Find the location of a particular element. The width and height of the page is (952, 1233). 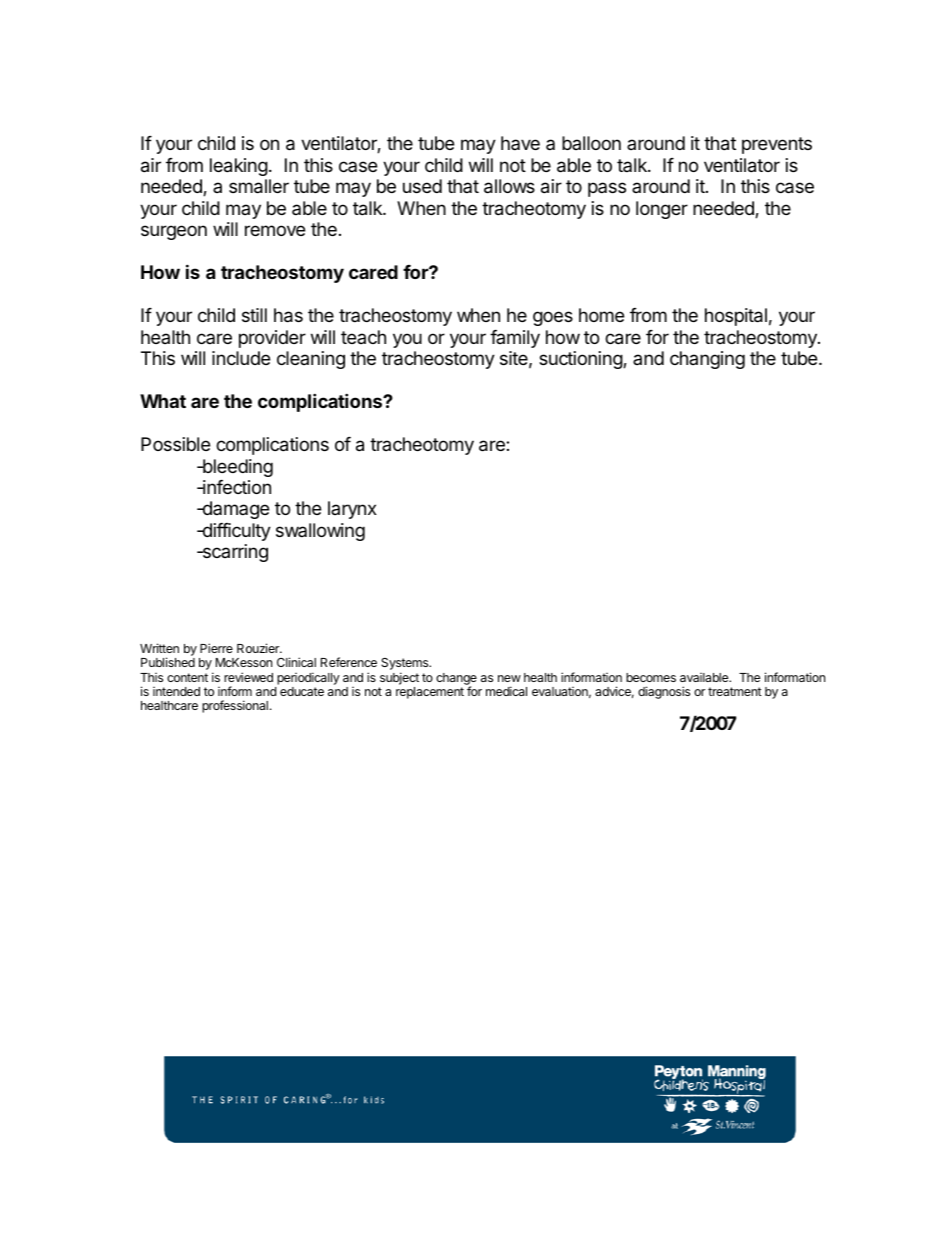

family is located at coordinates (515, 339).
